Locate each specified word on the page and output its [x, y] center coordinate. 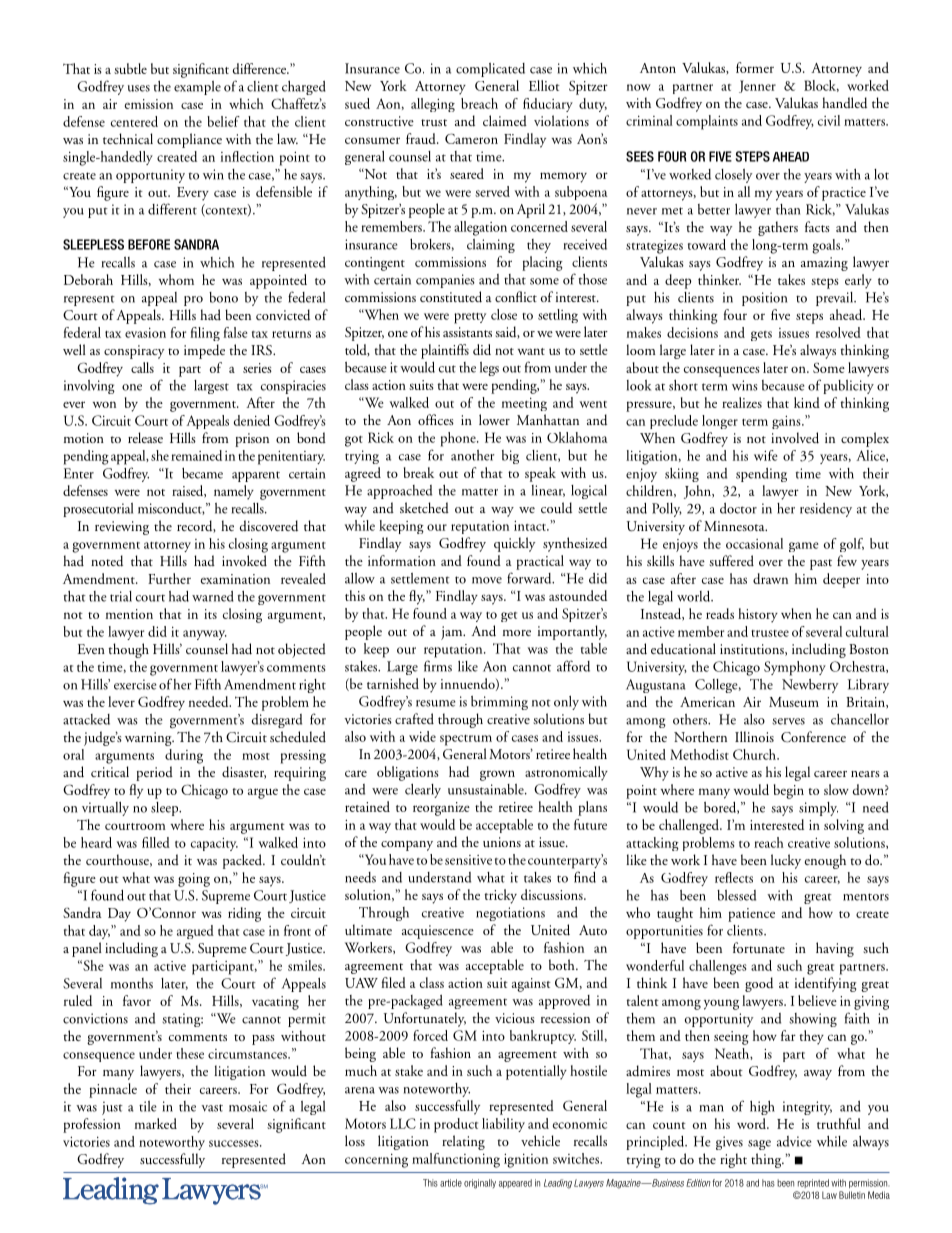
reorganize [441, 809]
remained [196, 455]
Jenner [757, 86]
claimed [505, 120]
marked [156, 1123]
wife [766, 455]
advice [794, 1141]
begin [789, 791]
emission [149, 104]
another [472, 455]
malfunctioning [456, 1160]
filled [156, 842]
